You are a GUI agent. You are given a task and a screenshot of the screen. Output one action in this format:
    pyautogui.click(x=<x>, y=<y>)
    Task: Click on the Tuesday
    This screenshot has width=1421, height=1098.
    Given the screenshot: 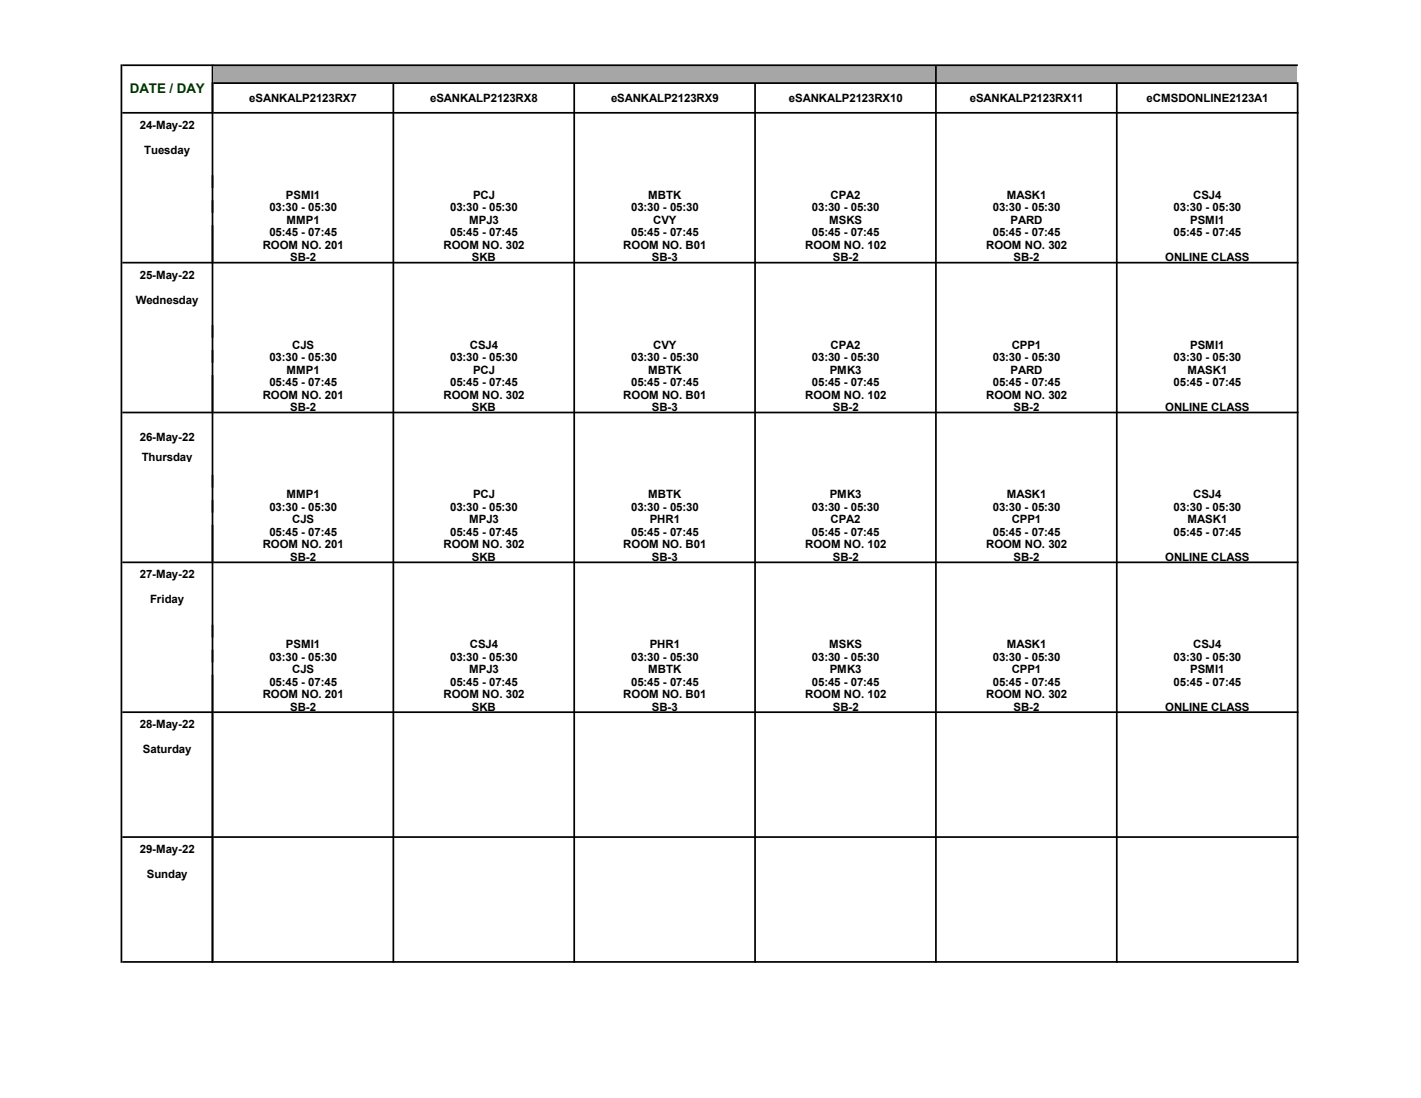 What is the action you would take?
    pyautogui.click(x=167, y=151)
